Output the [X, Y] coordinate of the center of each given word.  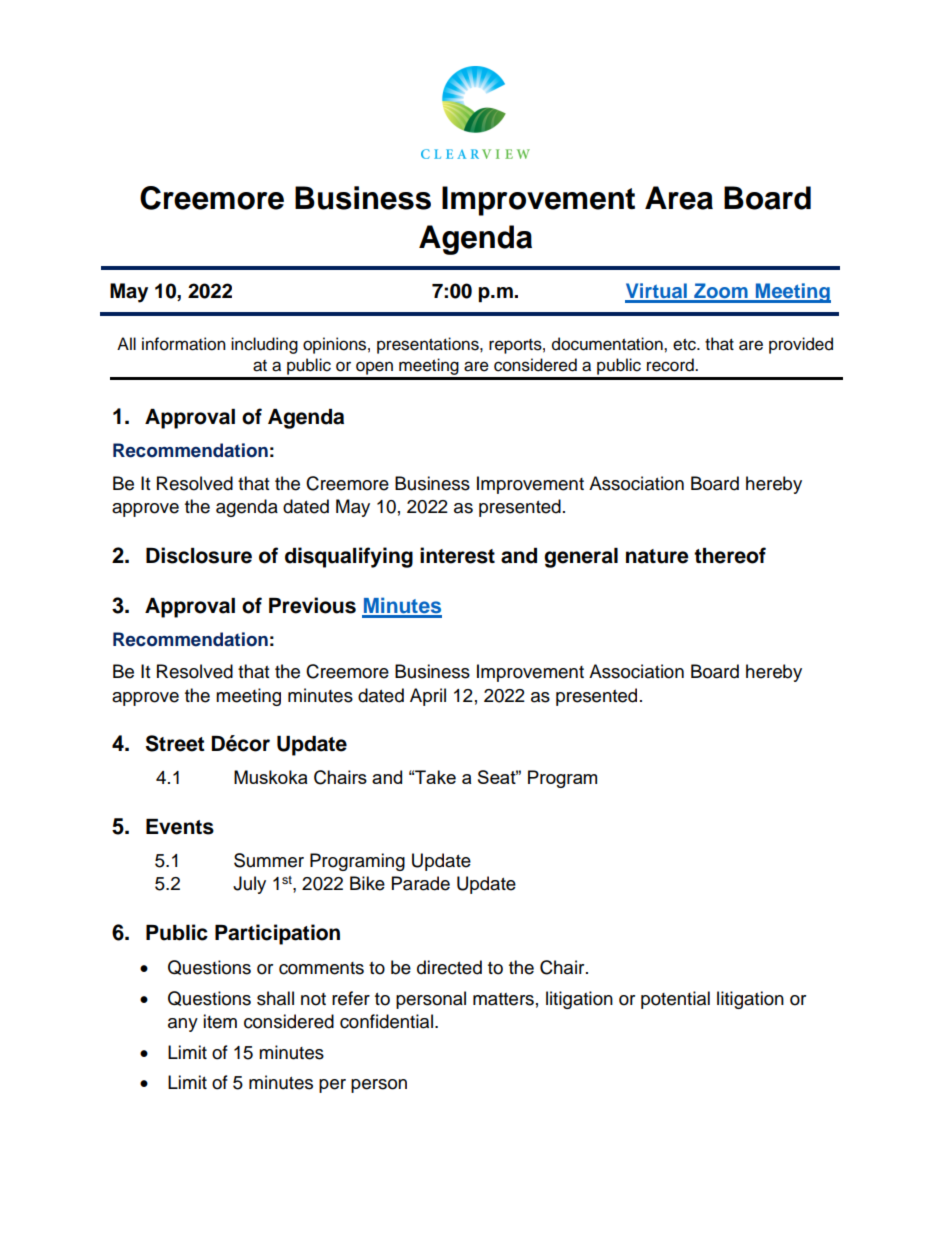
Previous [312, 605]
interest [457, 555]
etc [685, 345]
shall [275, 998]
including [264, 345]
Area [679, 198]
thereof [730, 555]
